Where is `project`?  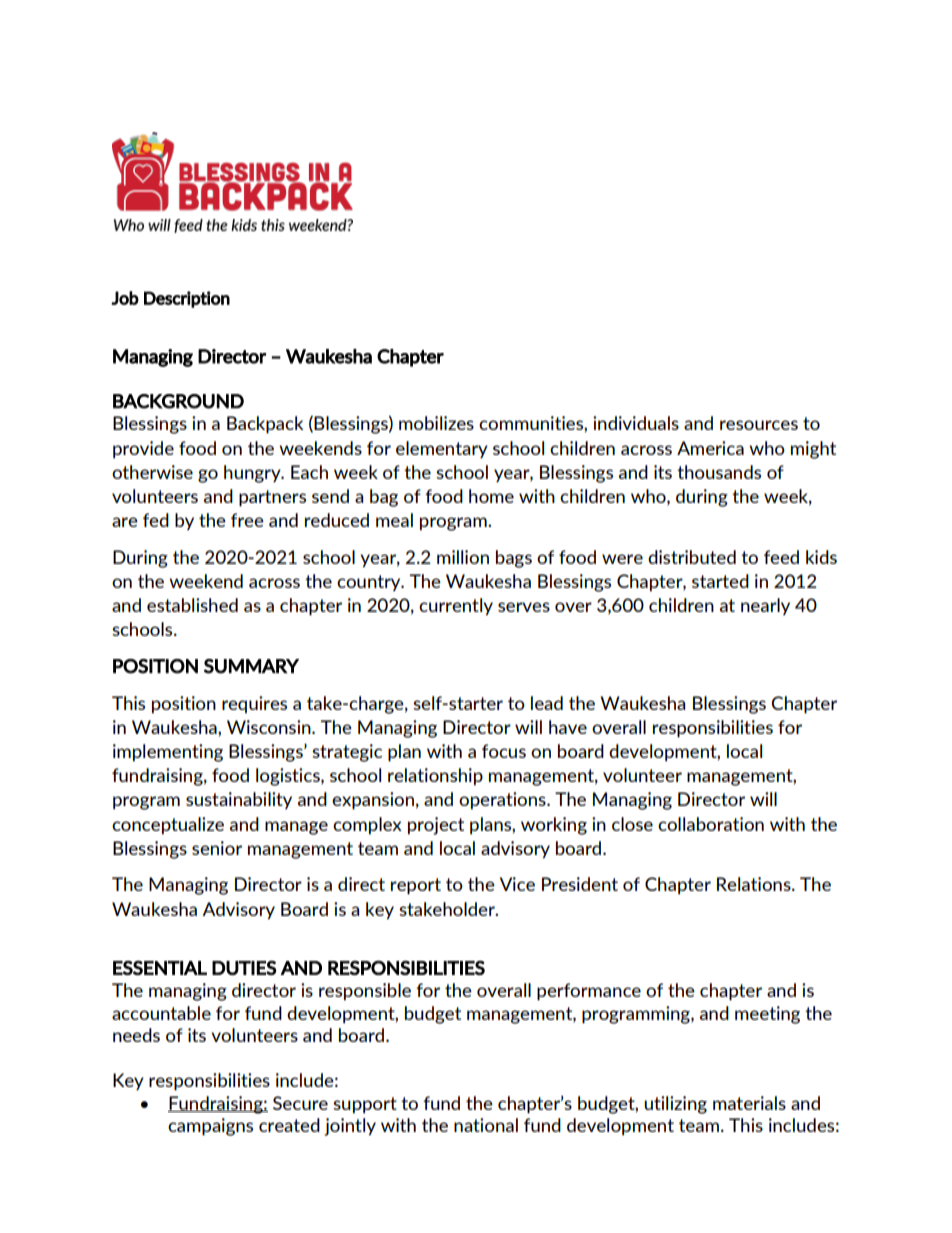 project is located at coordinates (436, 826).
